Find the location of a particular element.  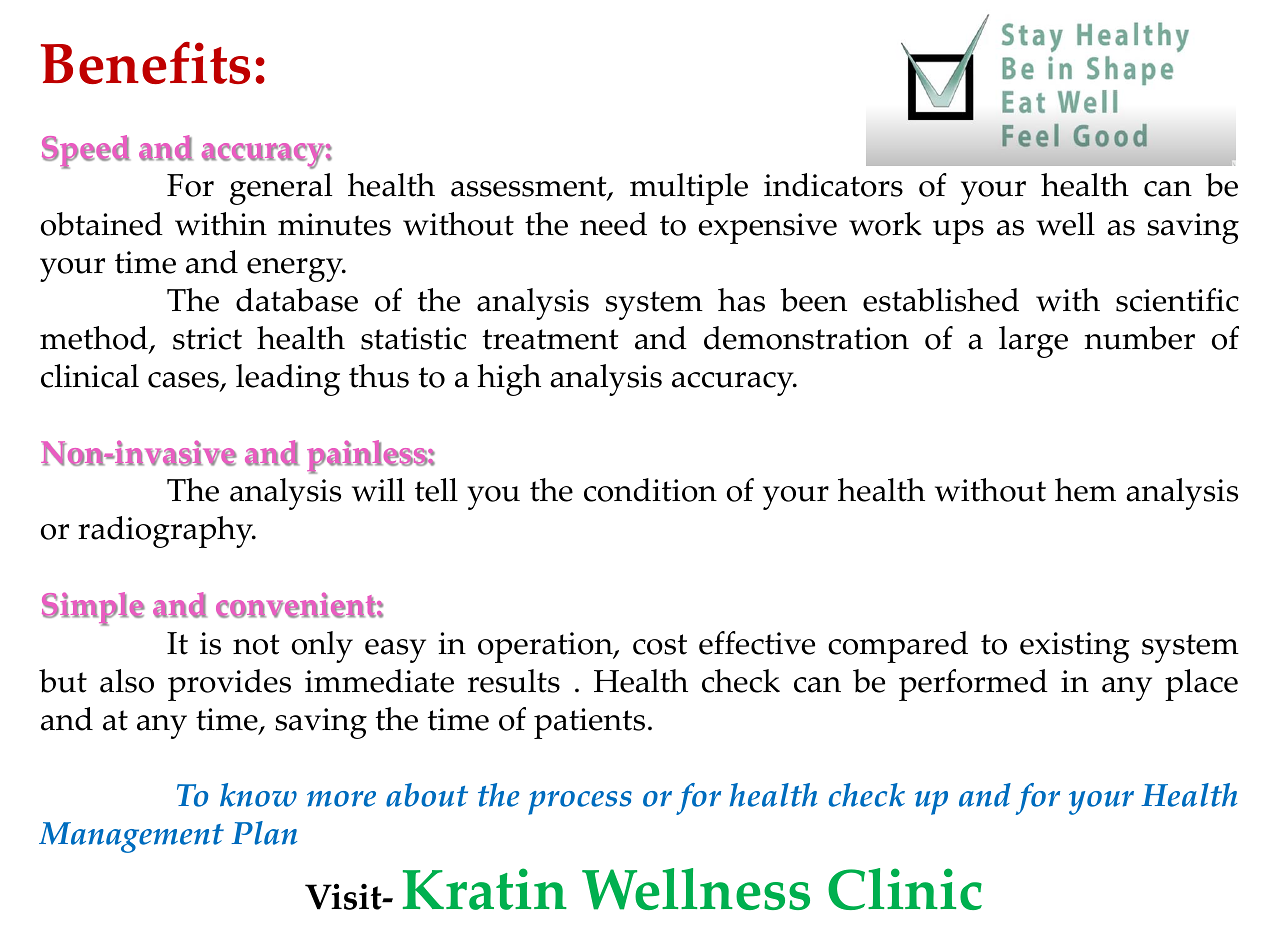

performed is located at coordinates (973, 685).
